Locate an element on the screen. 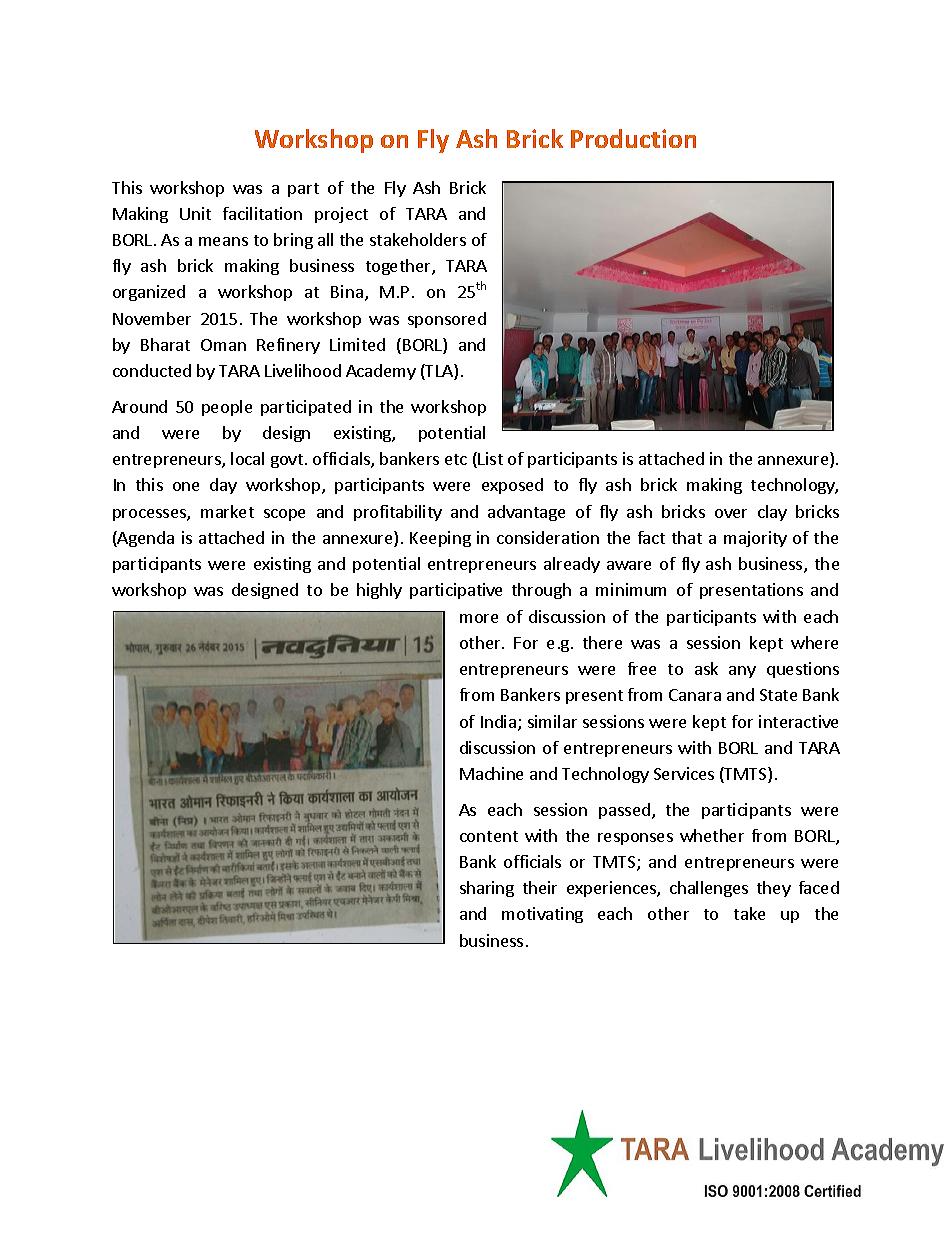 This screenshot has width=952, height=1233. Production is located at coordinates (633, 138).
